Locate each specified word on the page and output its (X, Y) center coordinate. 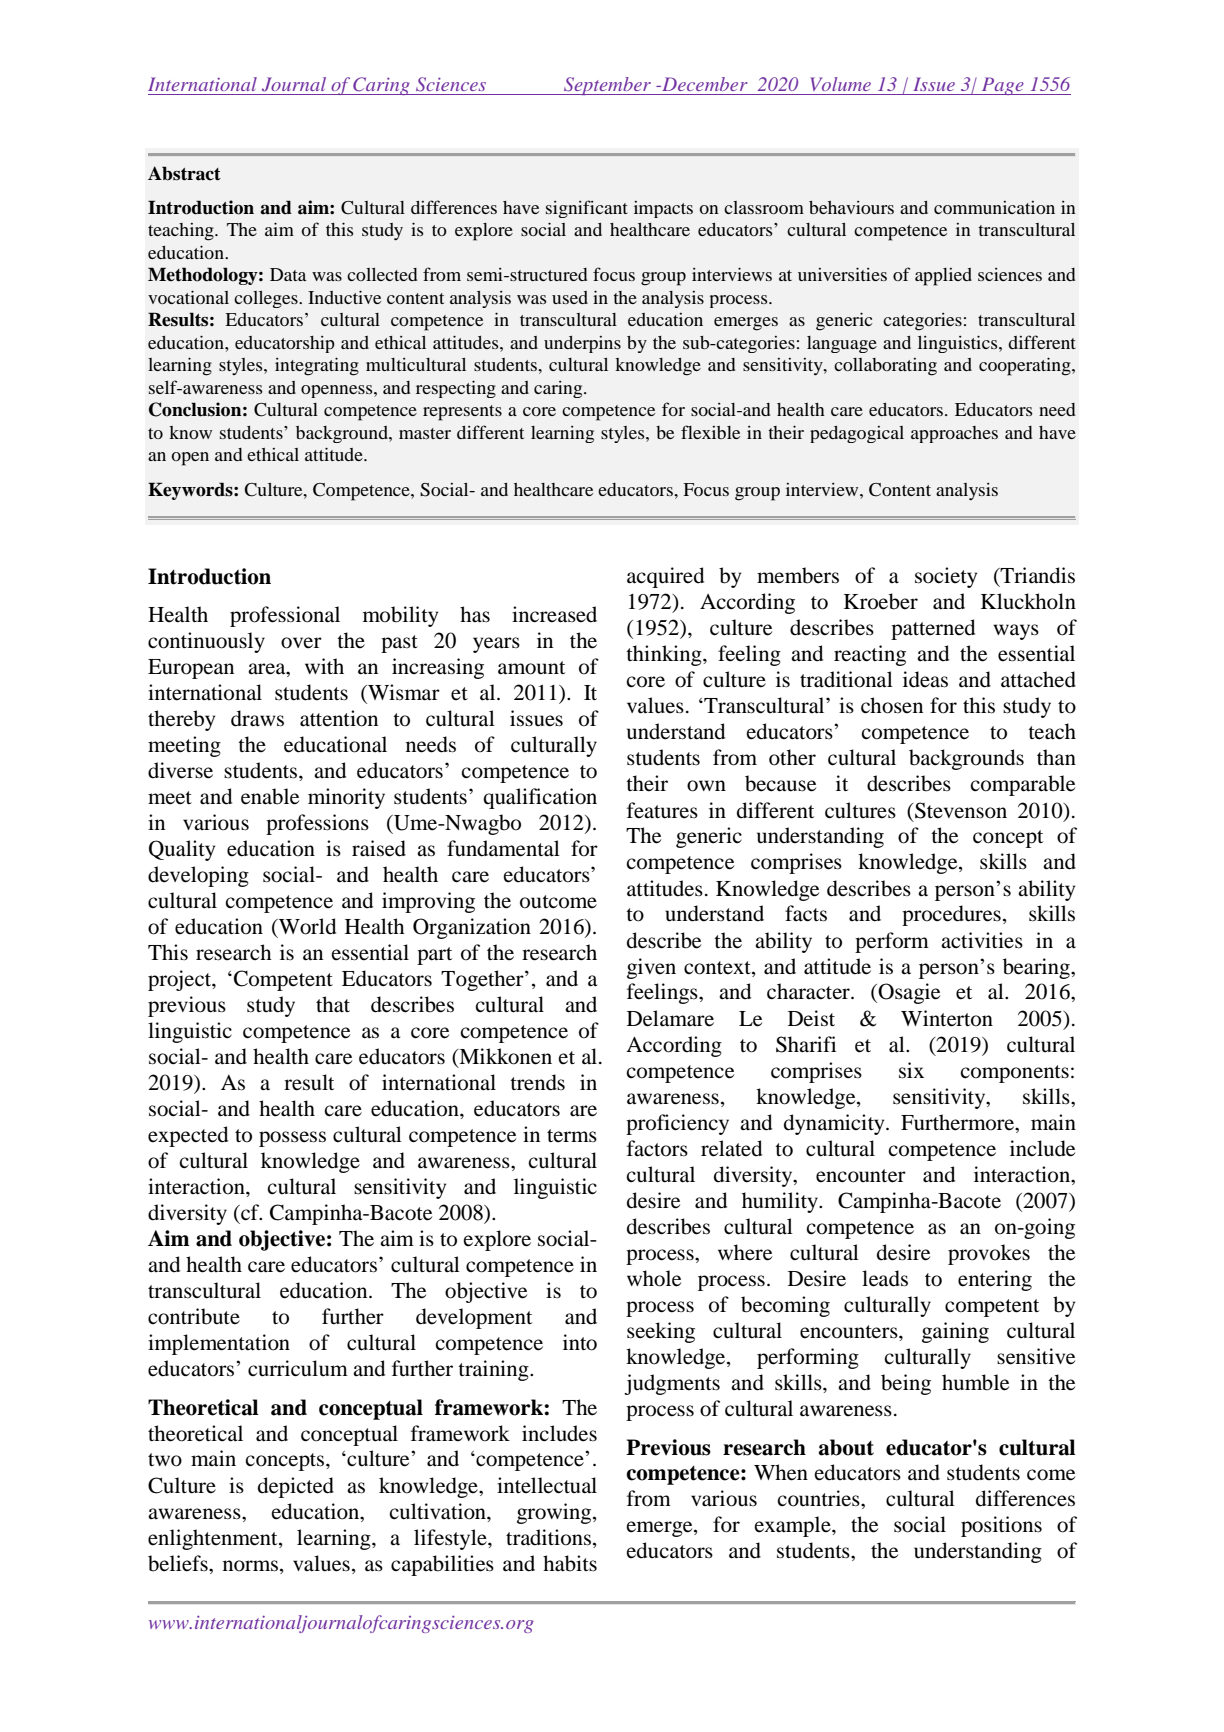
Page (1003, 86)
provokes (989, 1254)
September (607, 86)
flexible (710, 432)
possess (292, 1139)
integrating (317, 366)
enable (270, 796)
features (662, 810)
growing (555, 1513)
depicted (296, 1487)
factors (657, 1148)
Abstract (184, 173)
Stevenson (960, 810)
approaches (954, 434)
